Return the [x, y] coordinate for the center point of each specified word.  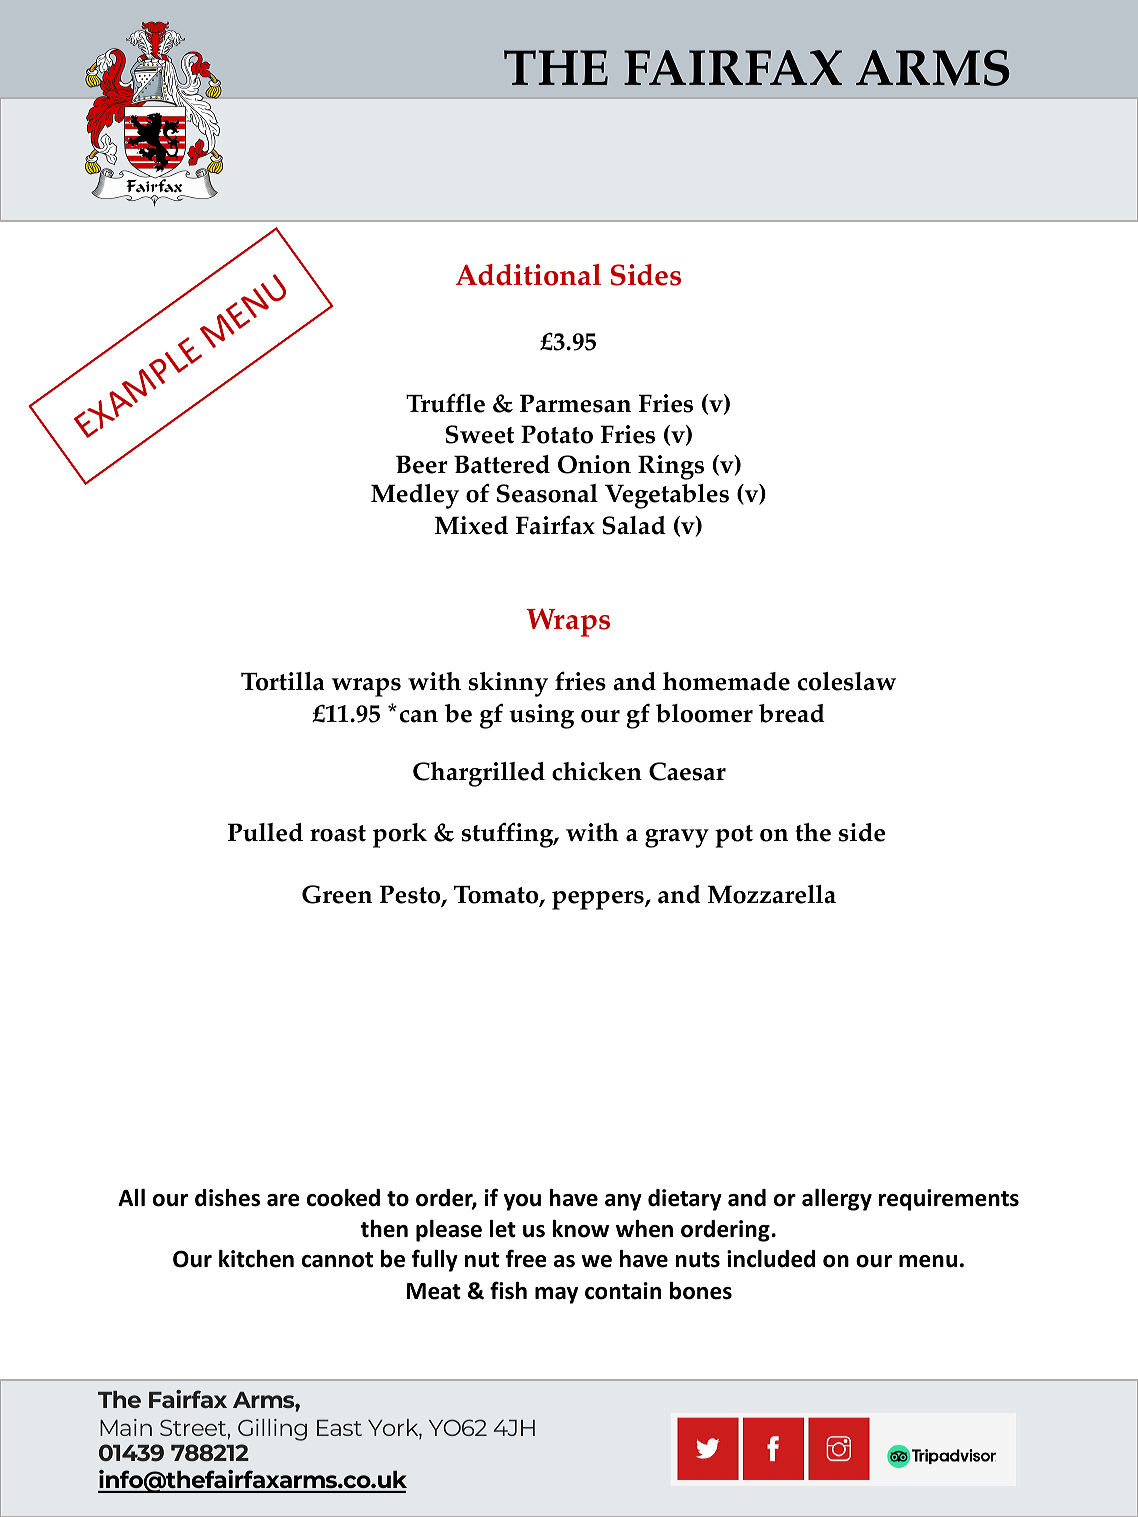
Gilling [272, 1430]
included [771, 1259]
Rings [671, 467]
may [556, 1295]
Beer [422, 464]
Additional [528, 275]
